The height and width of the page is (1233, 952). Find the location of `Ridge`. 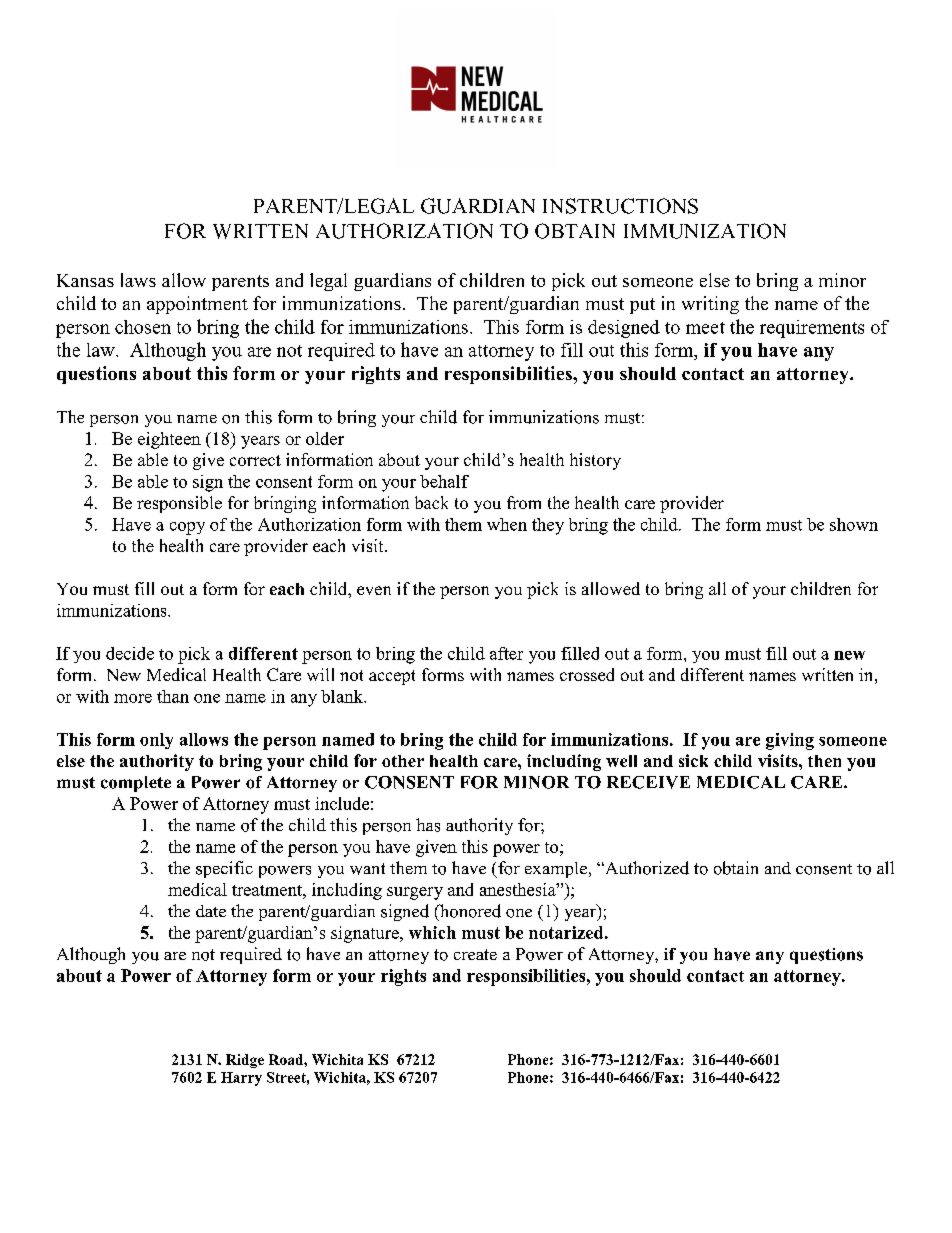

Ridge is located at coordinates (245, 1061).
